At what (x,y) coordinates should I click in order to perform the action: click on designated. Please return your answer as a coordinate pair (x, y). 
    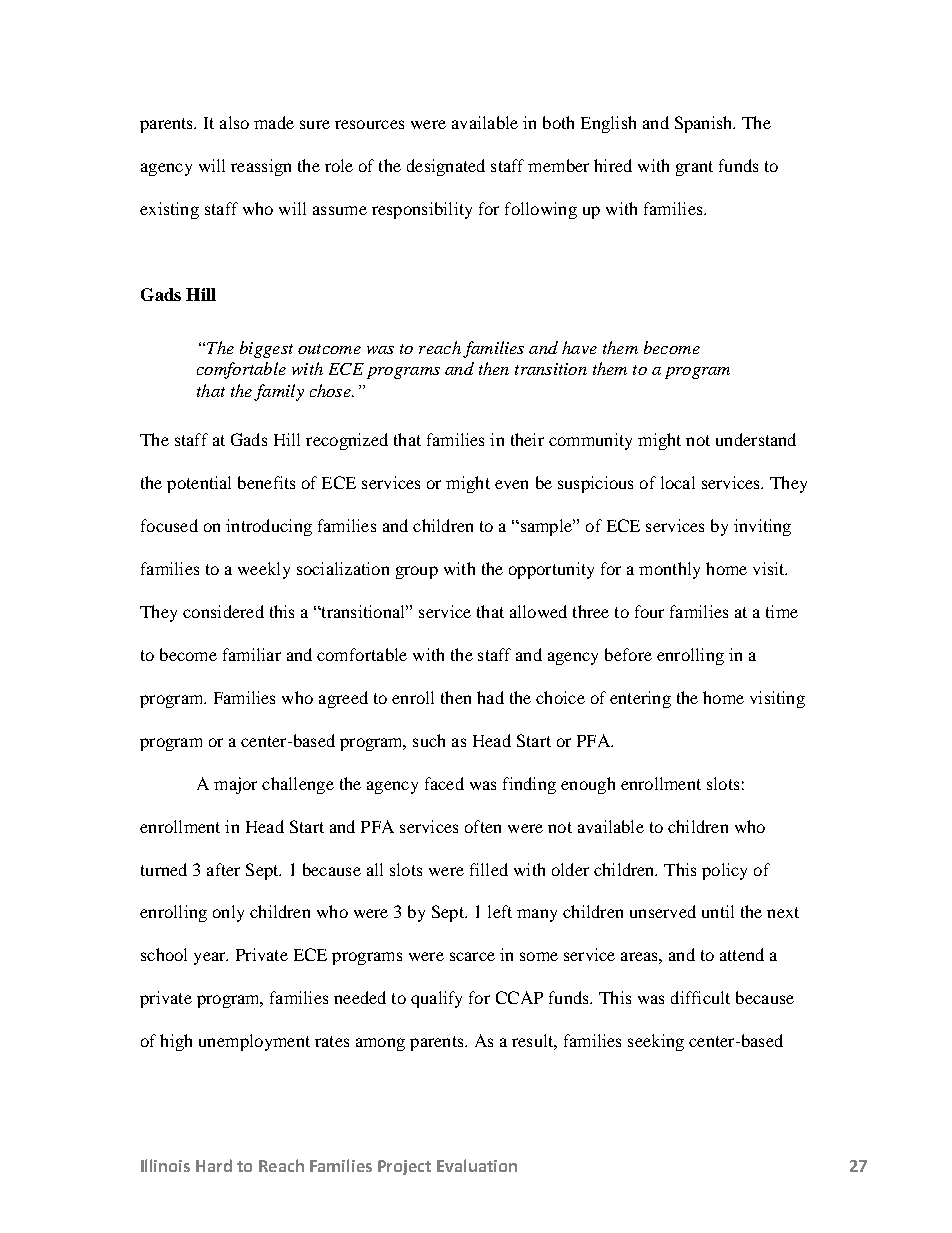
    Looking at the image, I should click on (446, 167).
